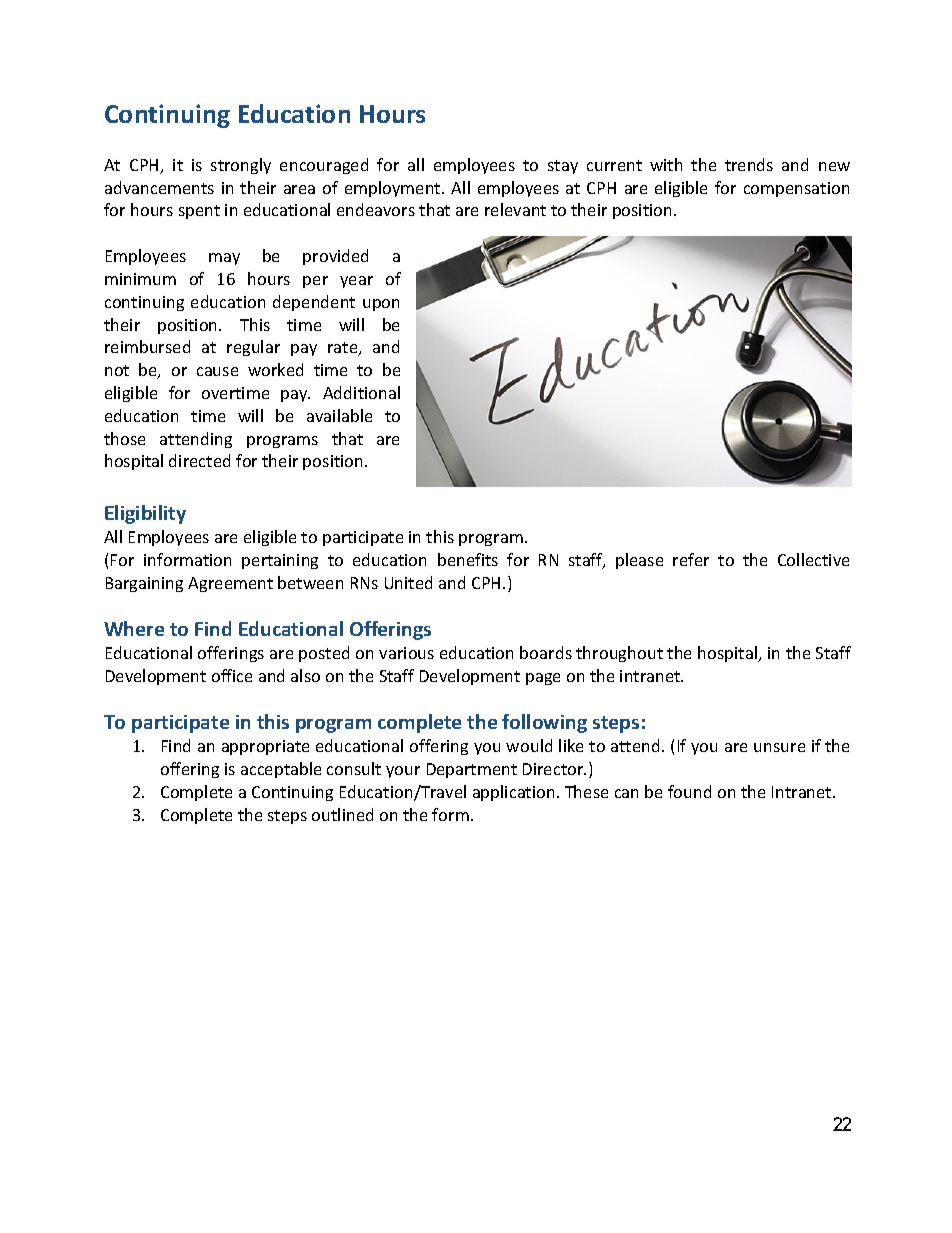 The height and width of the screenshot is (1233, 952). I want to click on directed, so click(199, 460).
